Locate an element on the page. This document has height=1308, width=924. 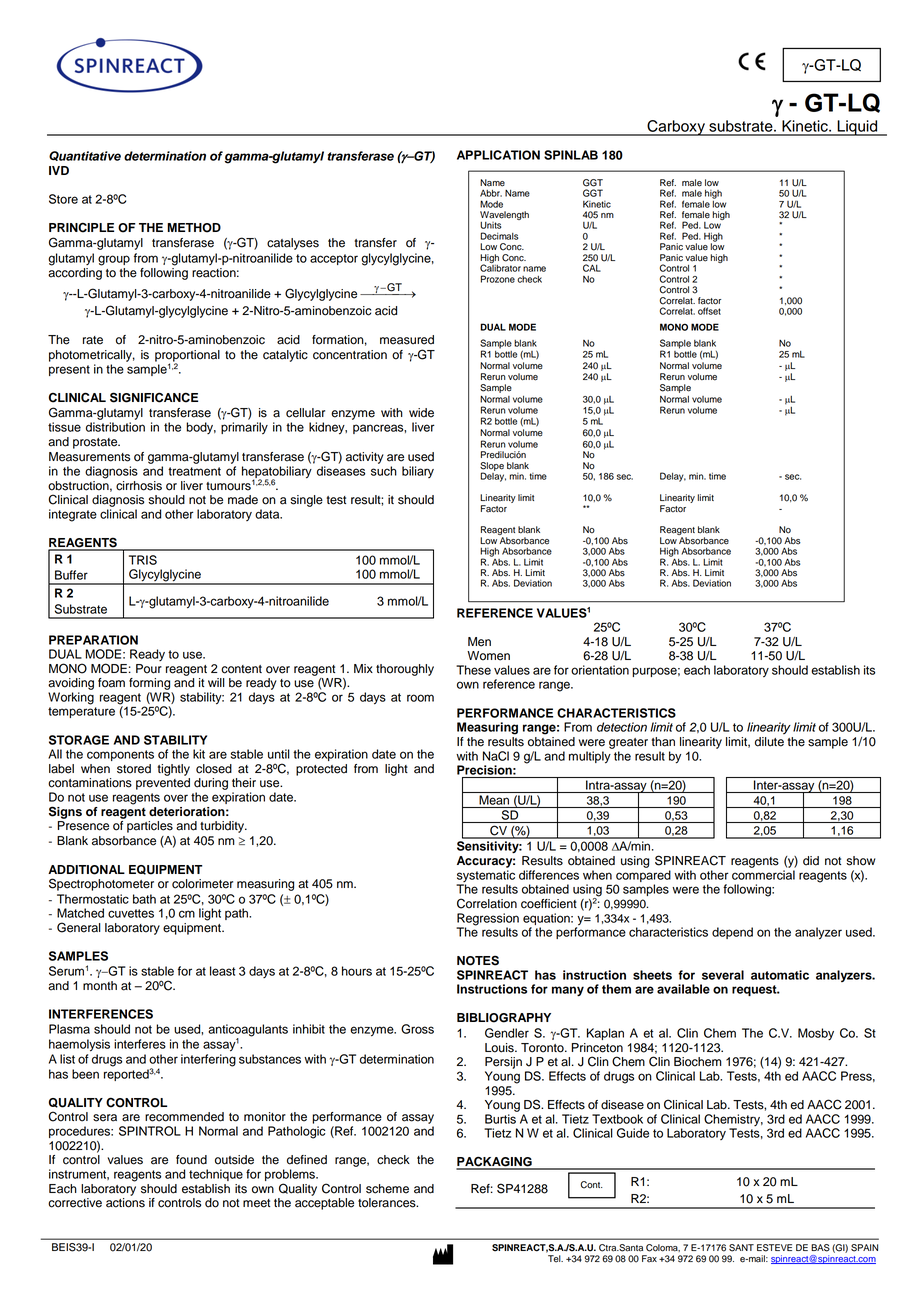
orientation is located at coordinates (600, 670).
